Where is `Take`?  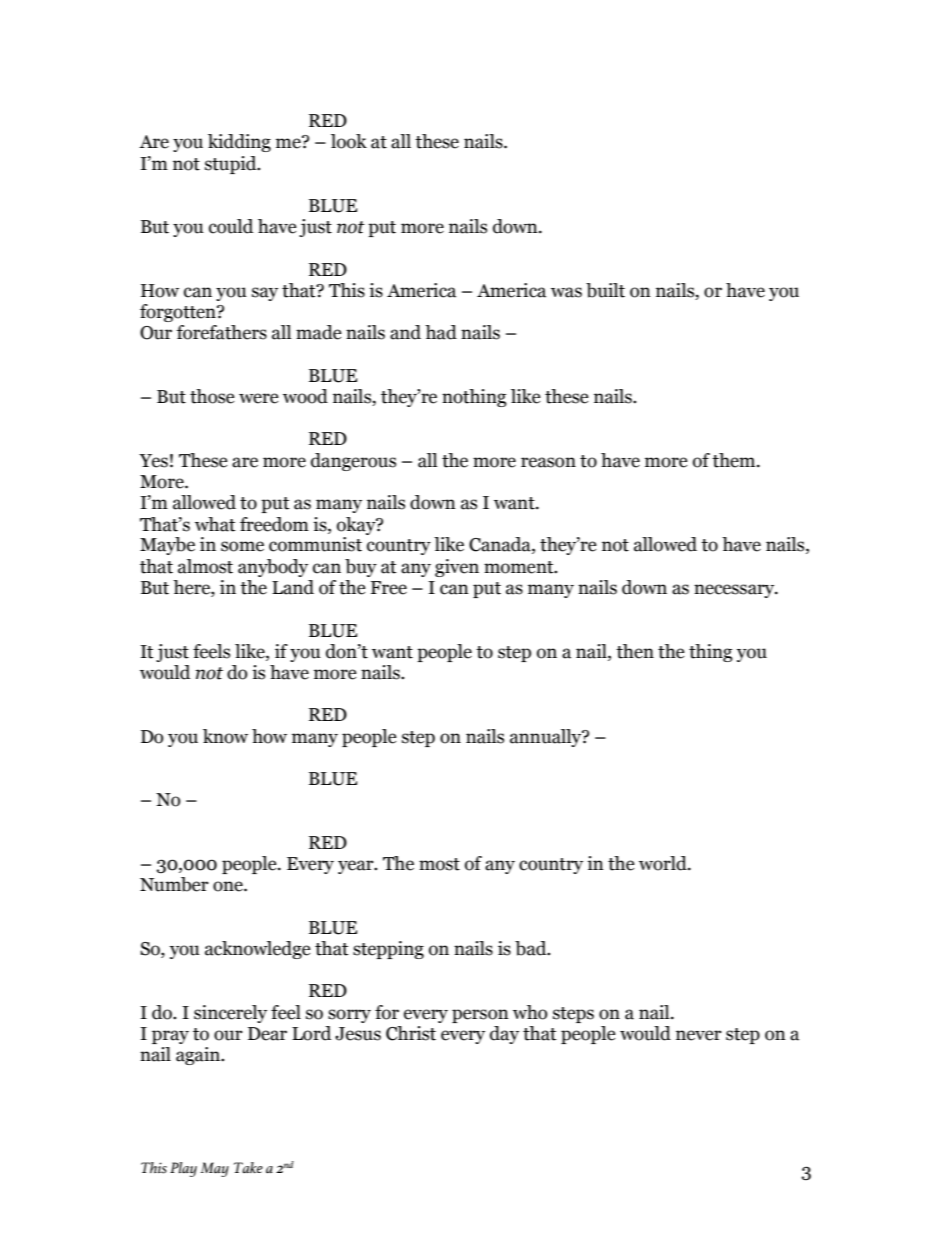 Take is located at coordinates (248, 1167).
